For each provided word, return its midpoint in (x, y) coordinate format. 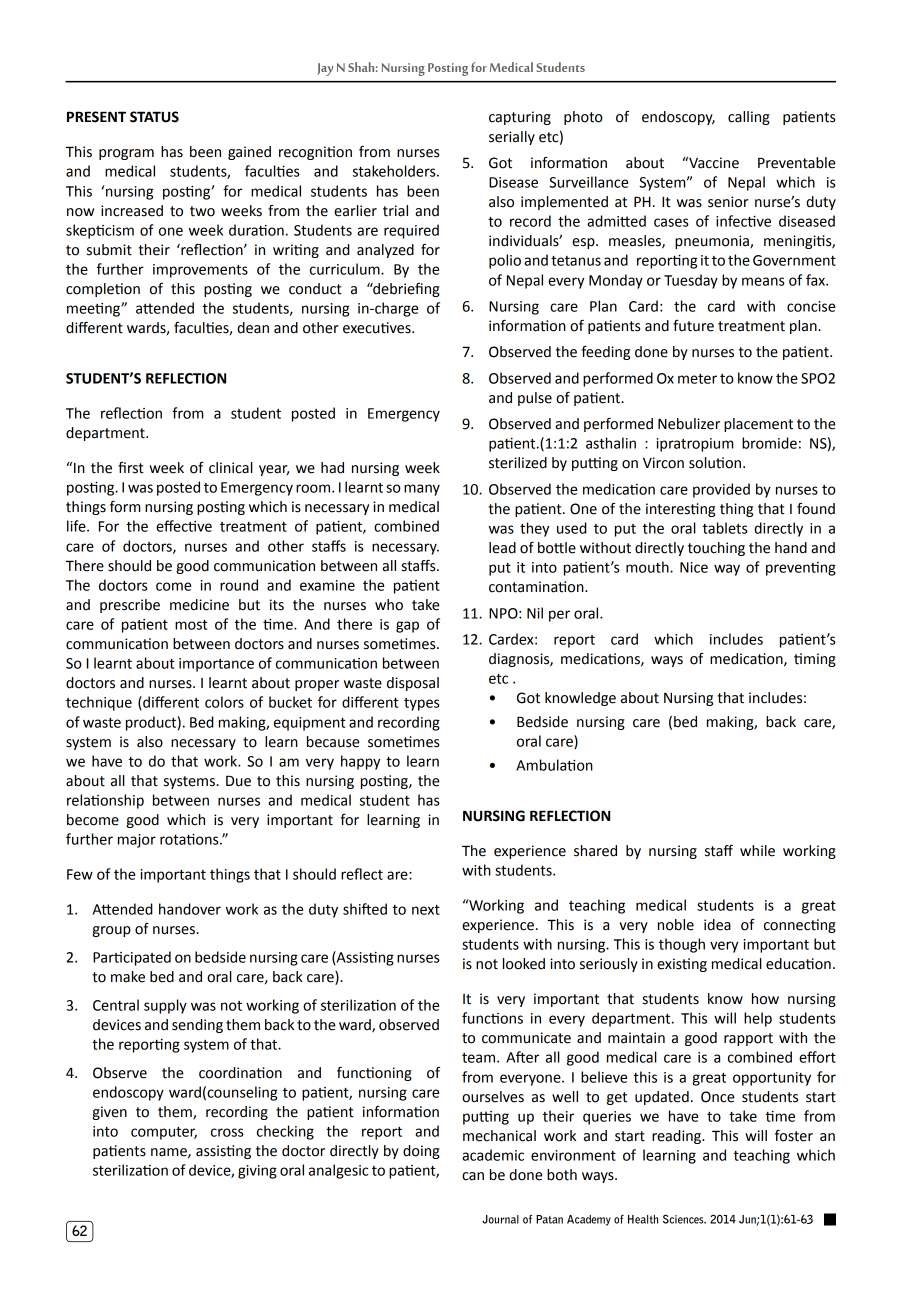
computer (164, 1133)
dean (253, 328)
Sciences (684, 1219)
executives (378, 328)
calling (749, 118)
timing (815, 660)
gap (407, 627)
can (473, 1176)
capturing (520, 118)
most (191, 625)
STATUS (154, 117)
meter (697, 379)
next (426, 910)
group (111, 931)
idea (717, 925)
